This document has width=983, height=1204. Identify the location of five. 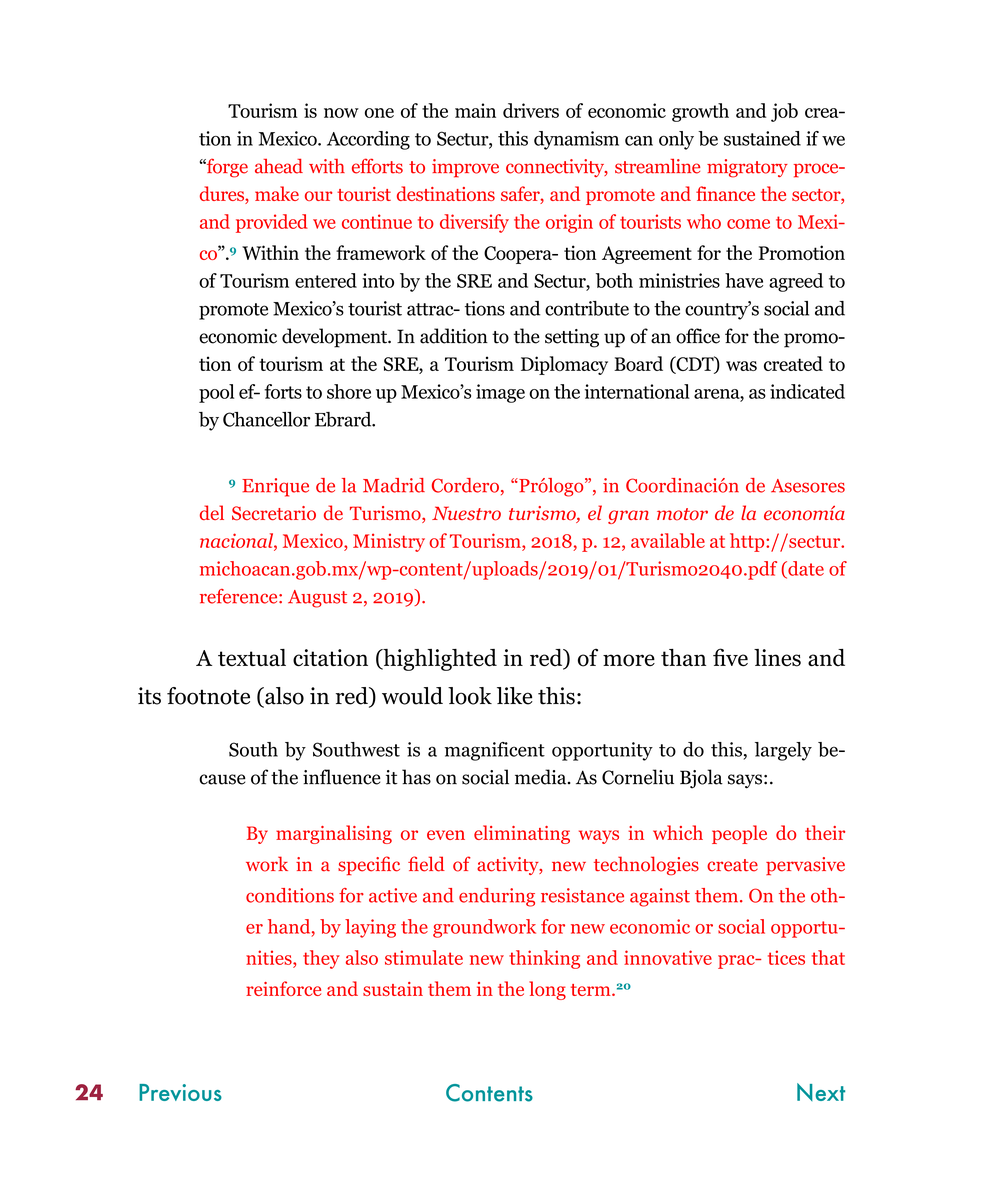
(730, 657).
